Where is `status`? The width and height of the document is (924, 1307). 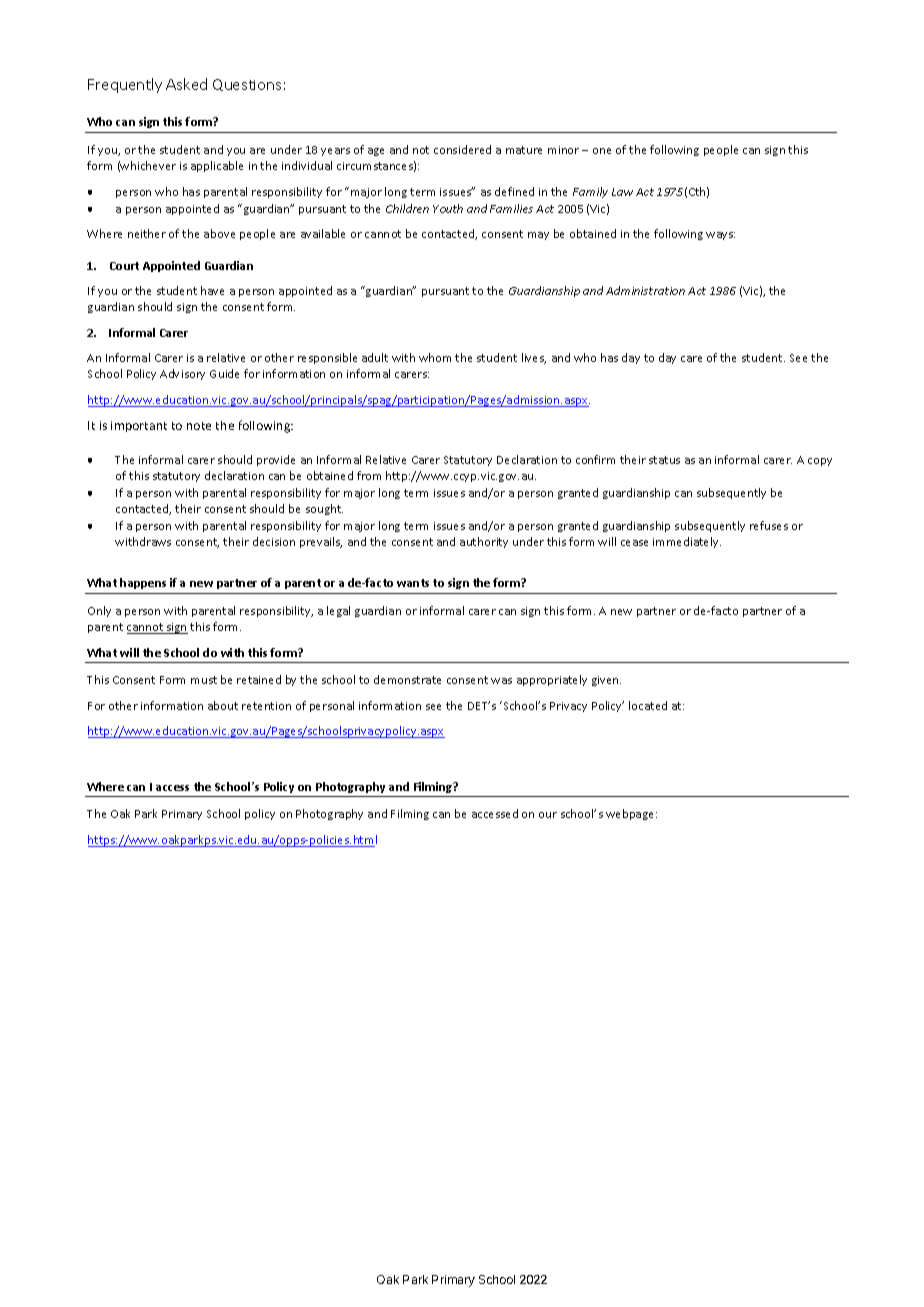
status is located at coordinates (664, 460).
